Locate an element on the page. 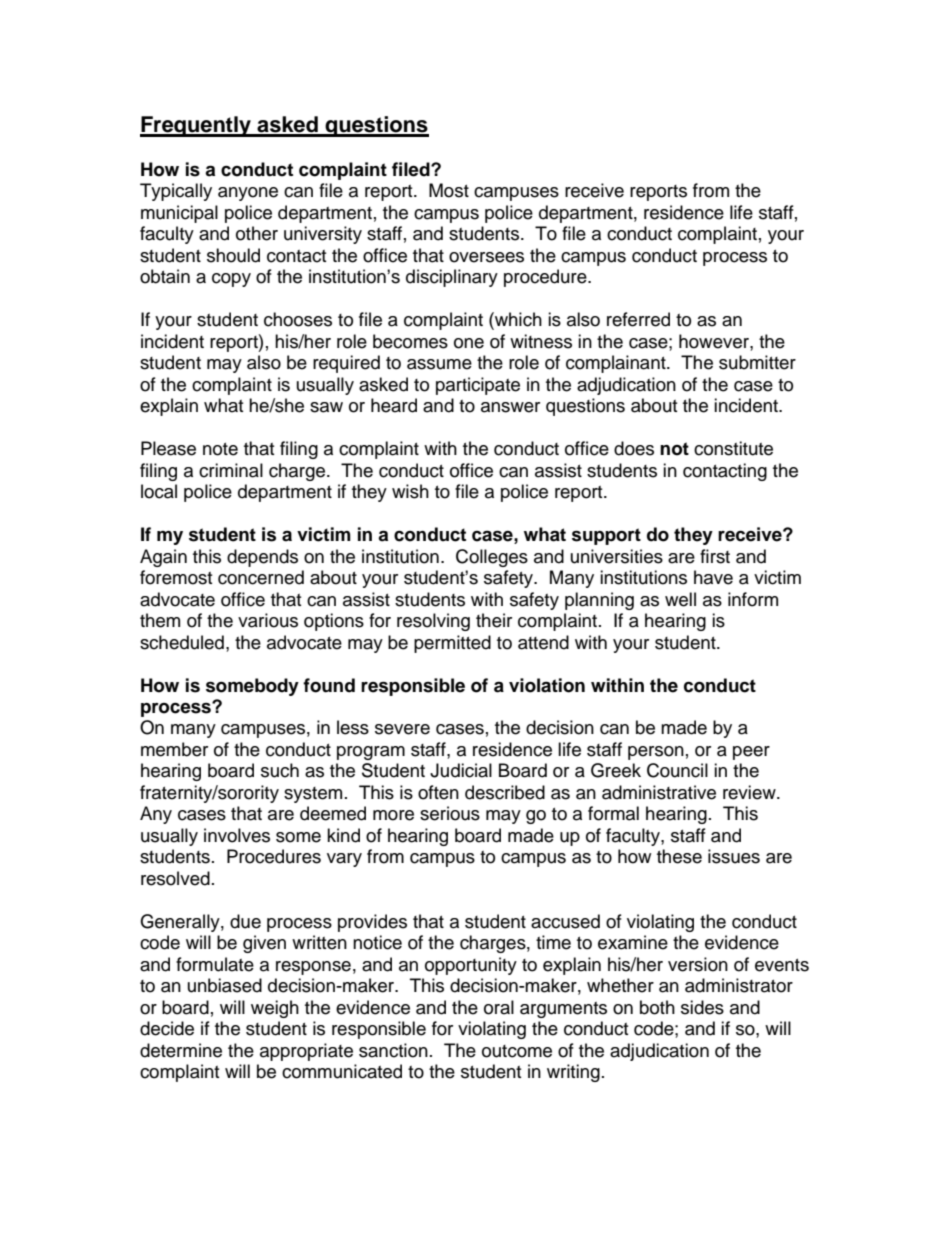 This document has width=952, height=1233. their is located at coordinates (494, 620).
